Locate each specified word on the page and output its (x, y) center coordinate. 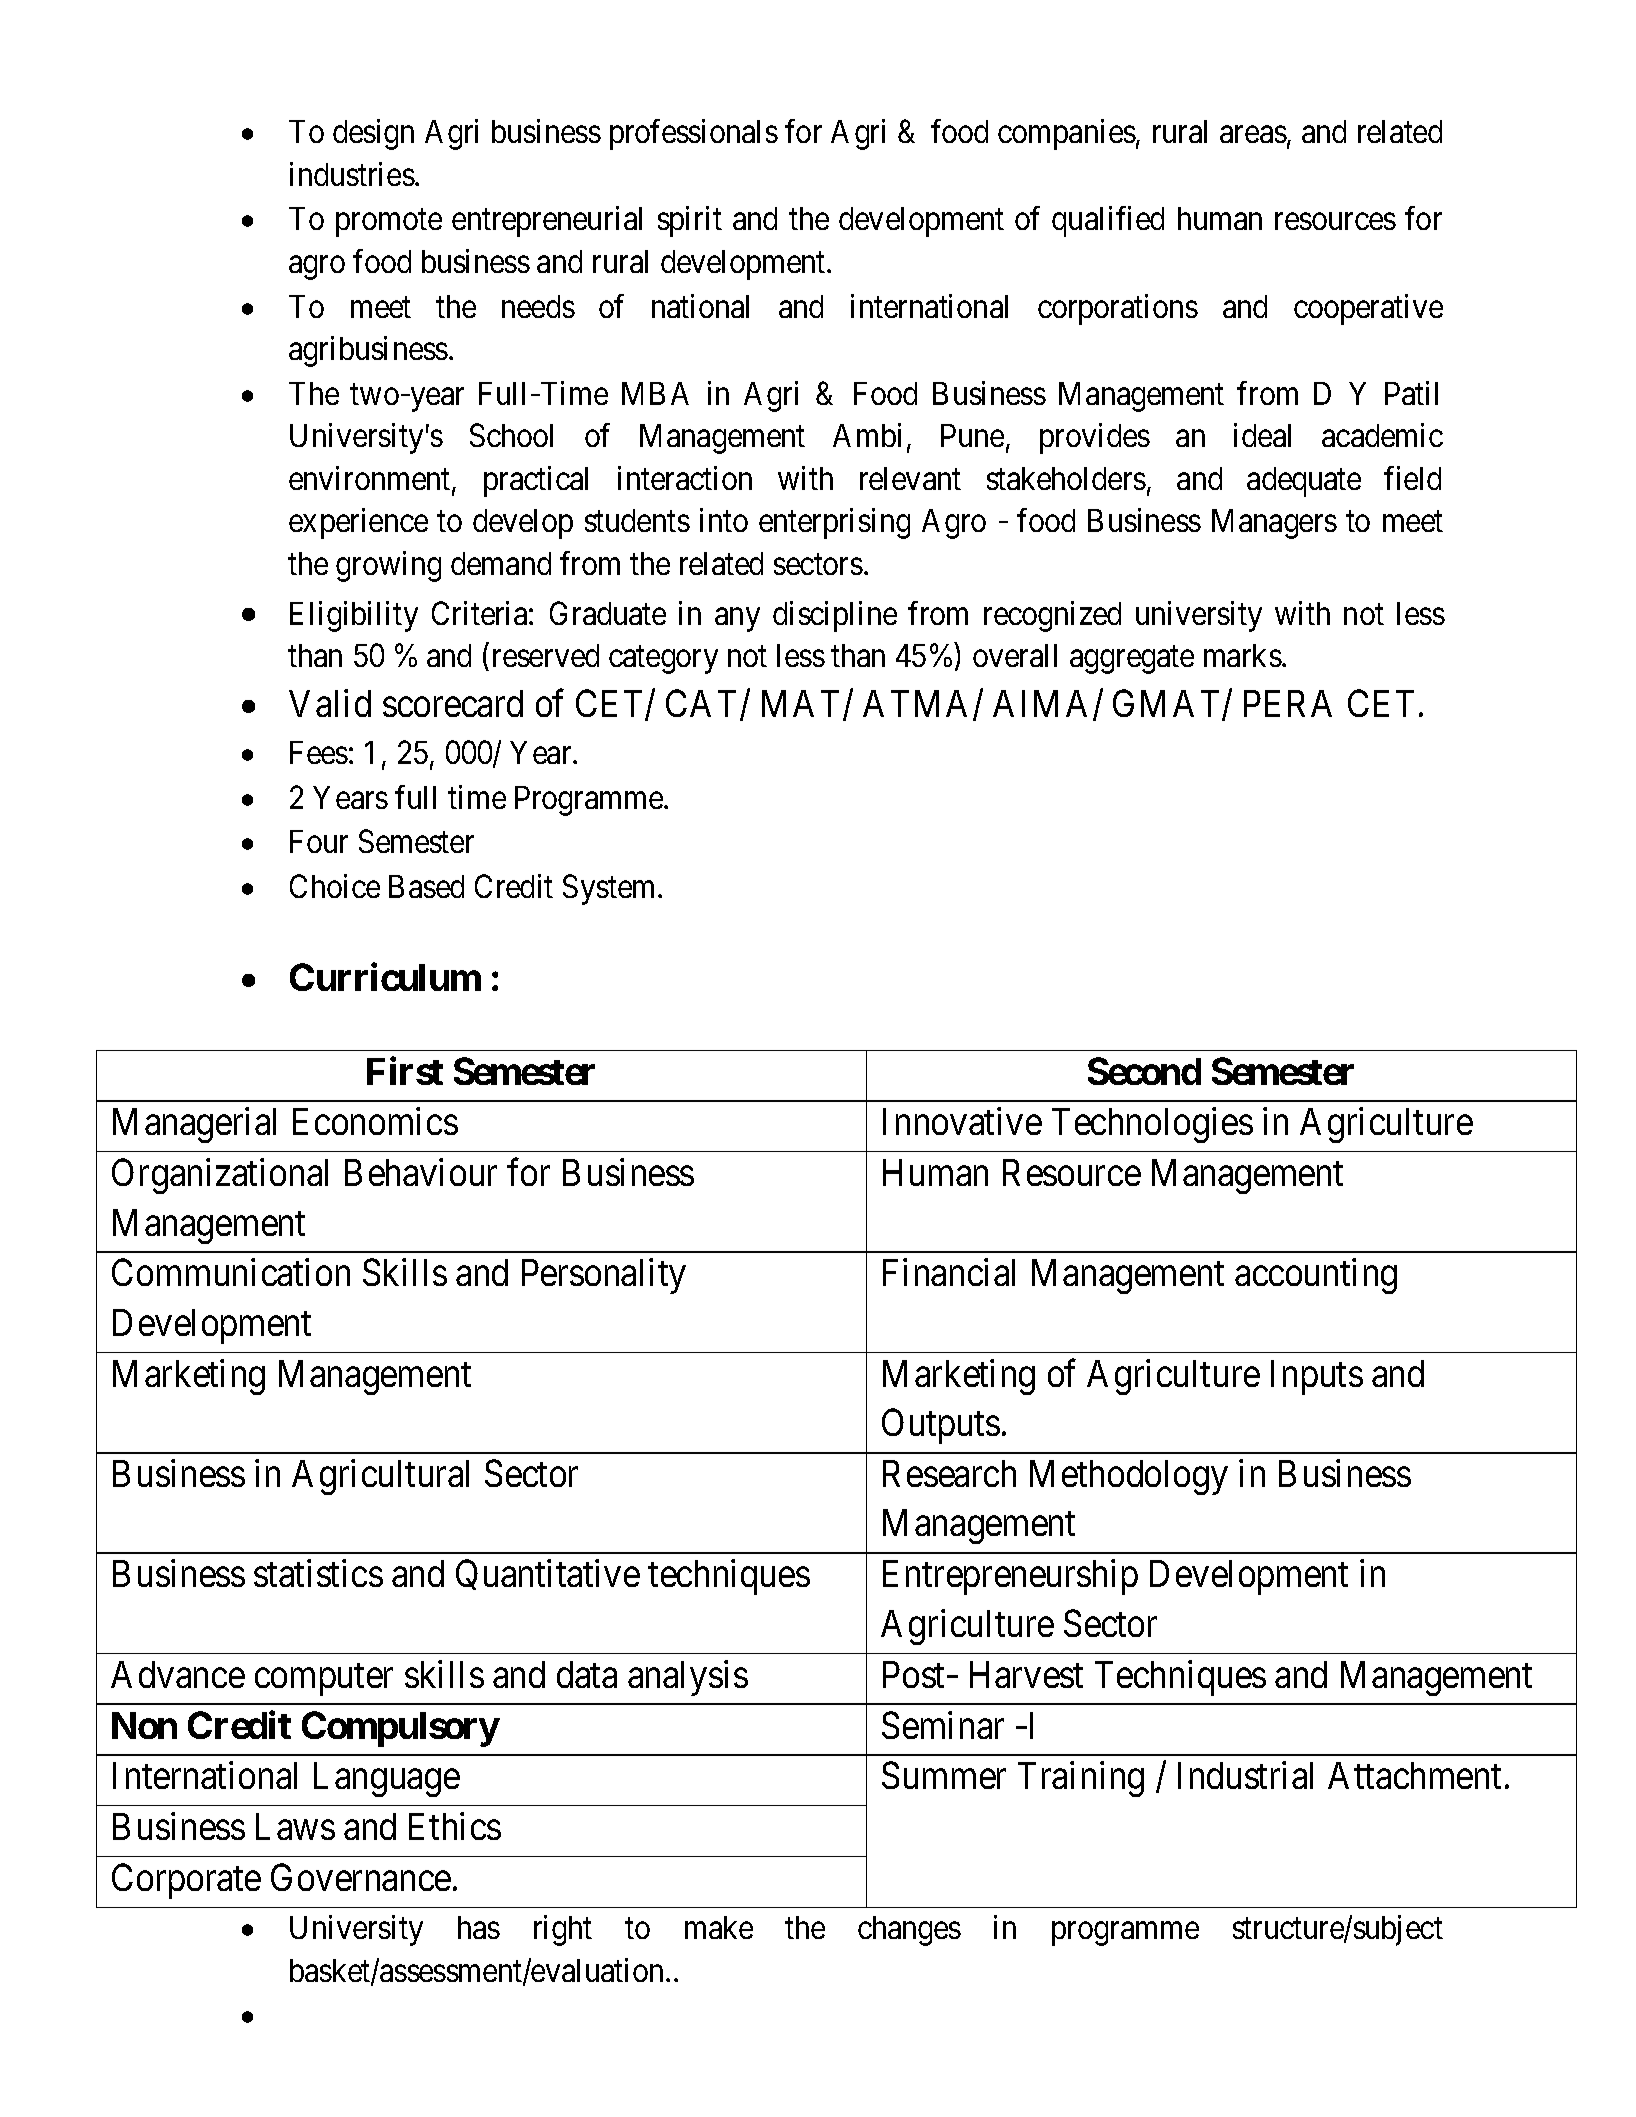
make (719, 1927)
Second (1144, 1071)
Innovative (962, 1121)
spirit (690, 222)
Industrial (1245, 1775)
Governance (361, 1877)
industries (352, 174)
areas (1253, 134)
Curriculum (385, 977)
